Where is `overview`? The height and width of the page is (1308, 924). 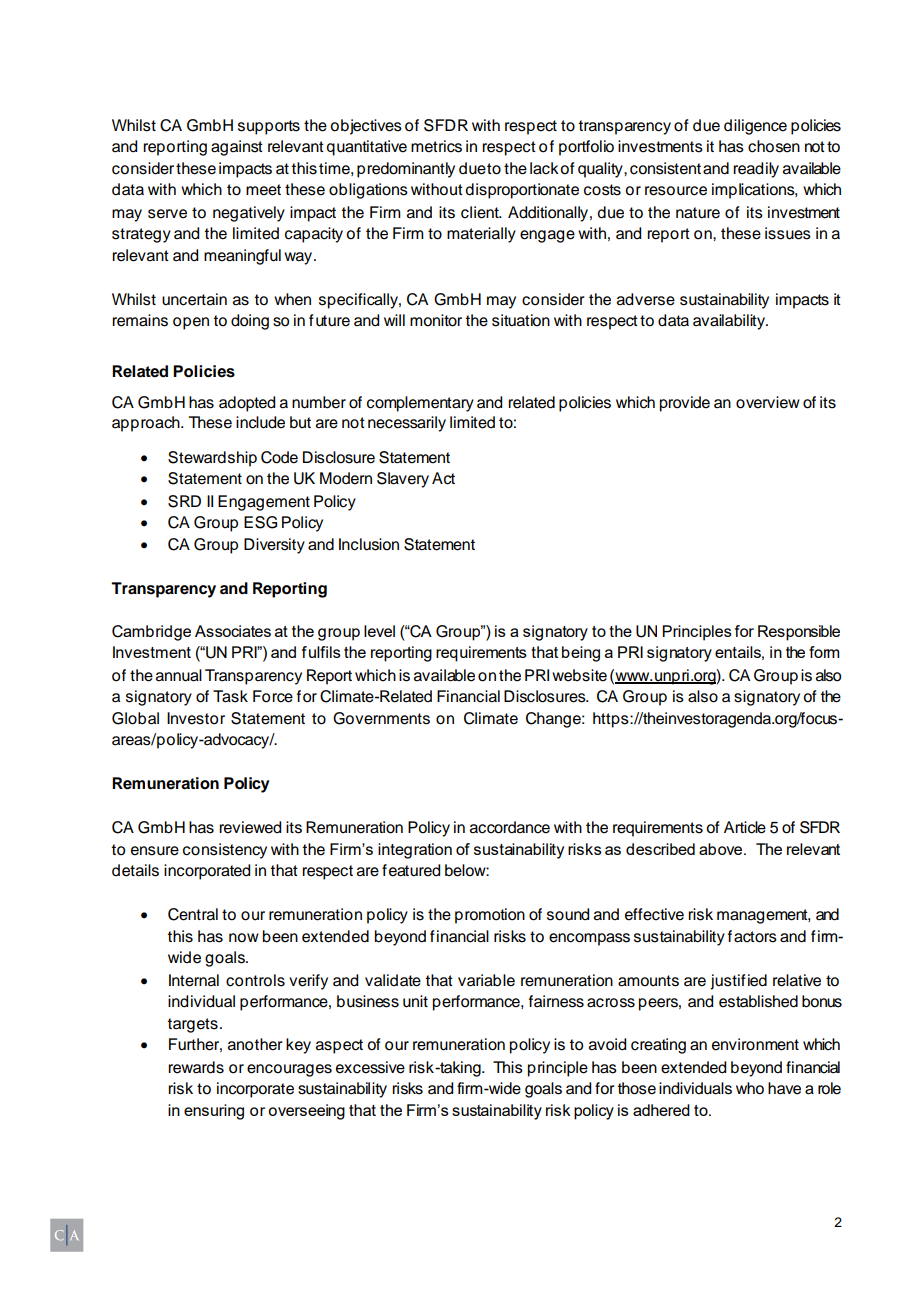 overview is located at coordinates (768, 402).
